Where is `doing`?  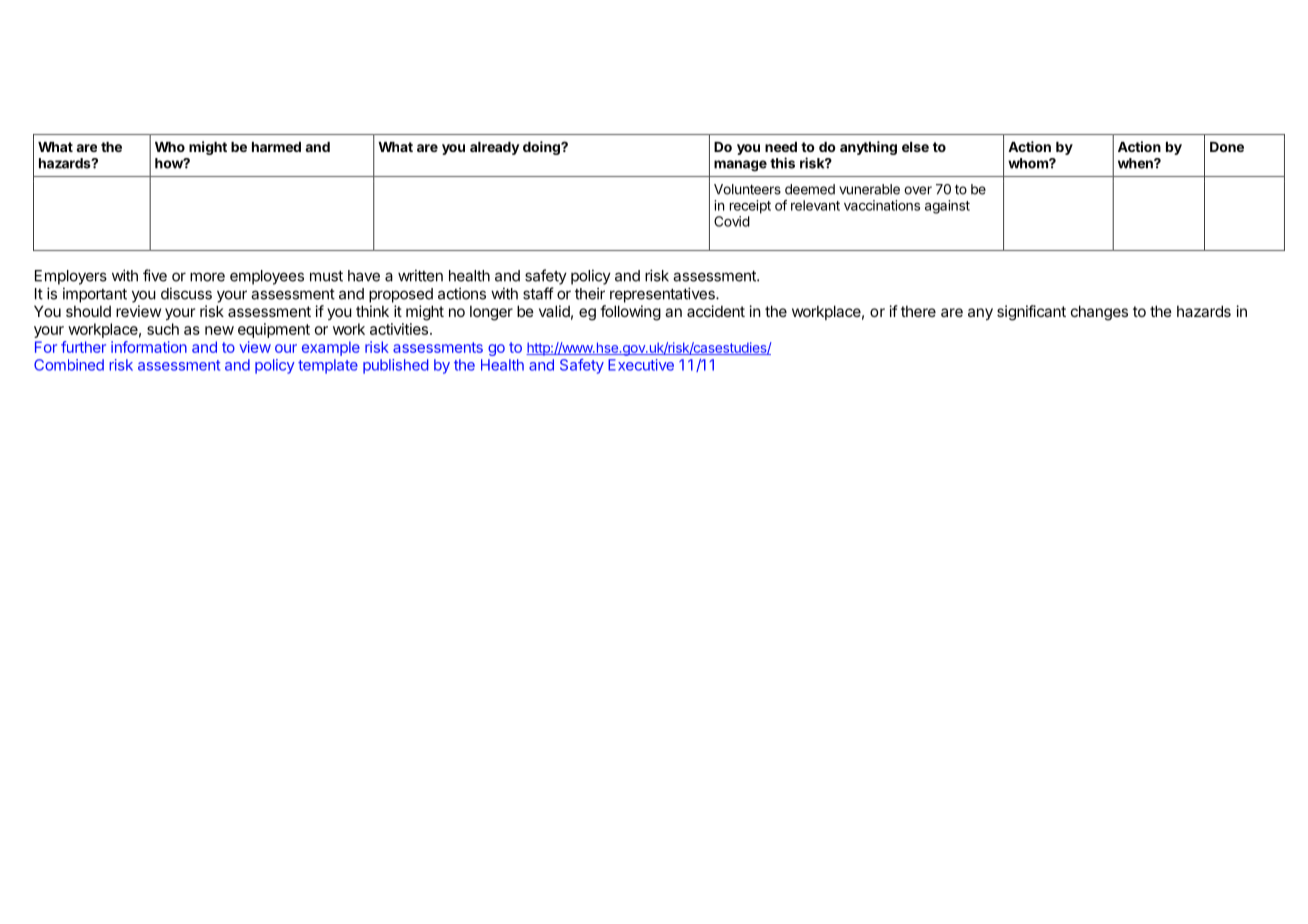
doing is located at coordinates (542, 148).
